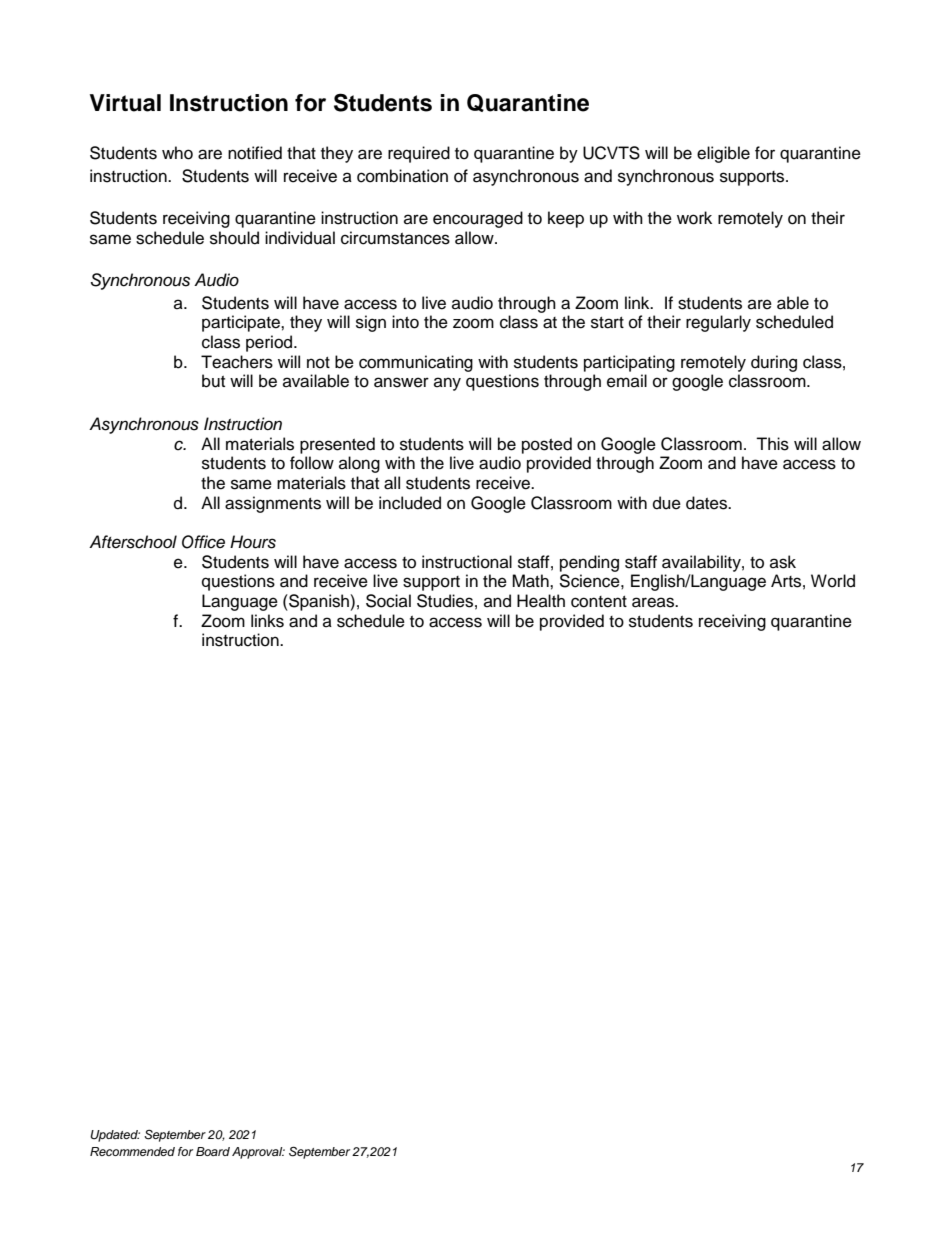  What do you see at coordinates (419, 154) in the page?
I see `required` at bounding box center [419, 154].
